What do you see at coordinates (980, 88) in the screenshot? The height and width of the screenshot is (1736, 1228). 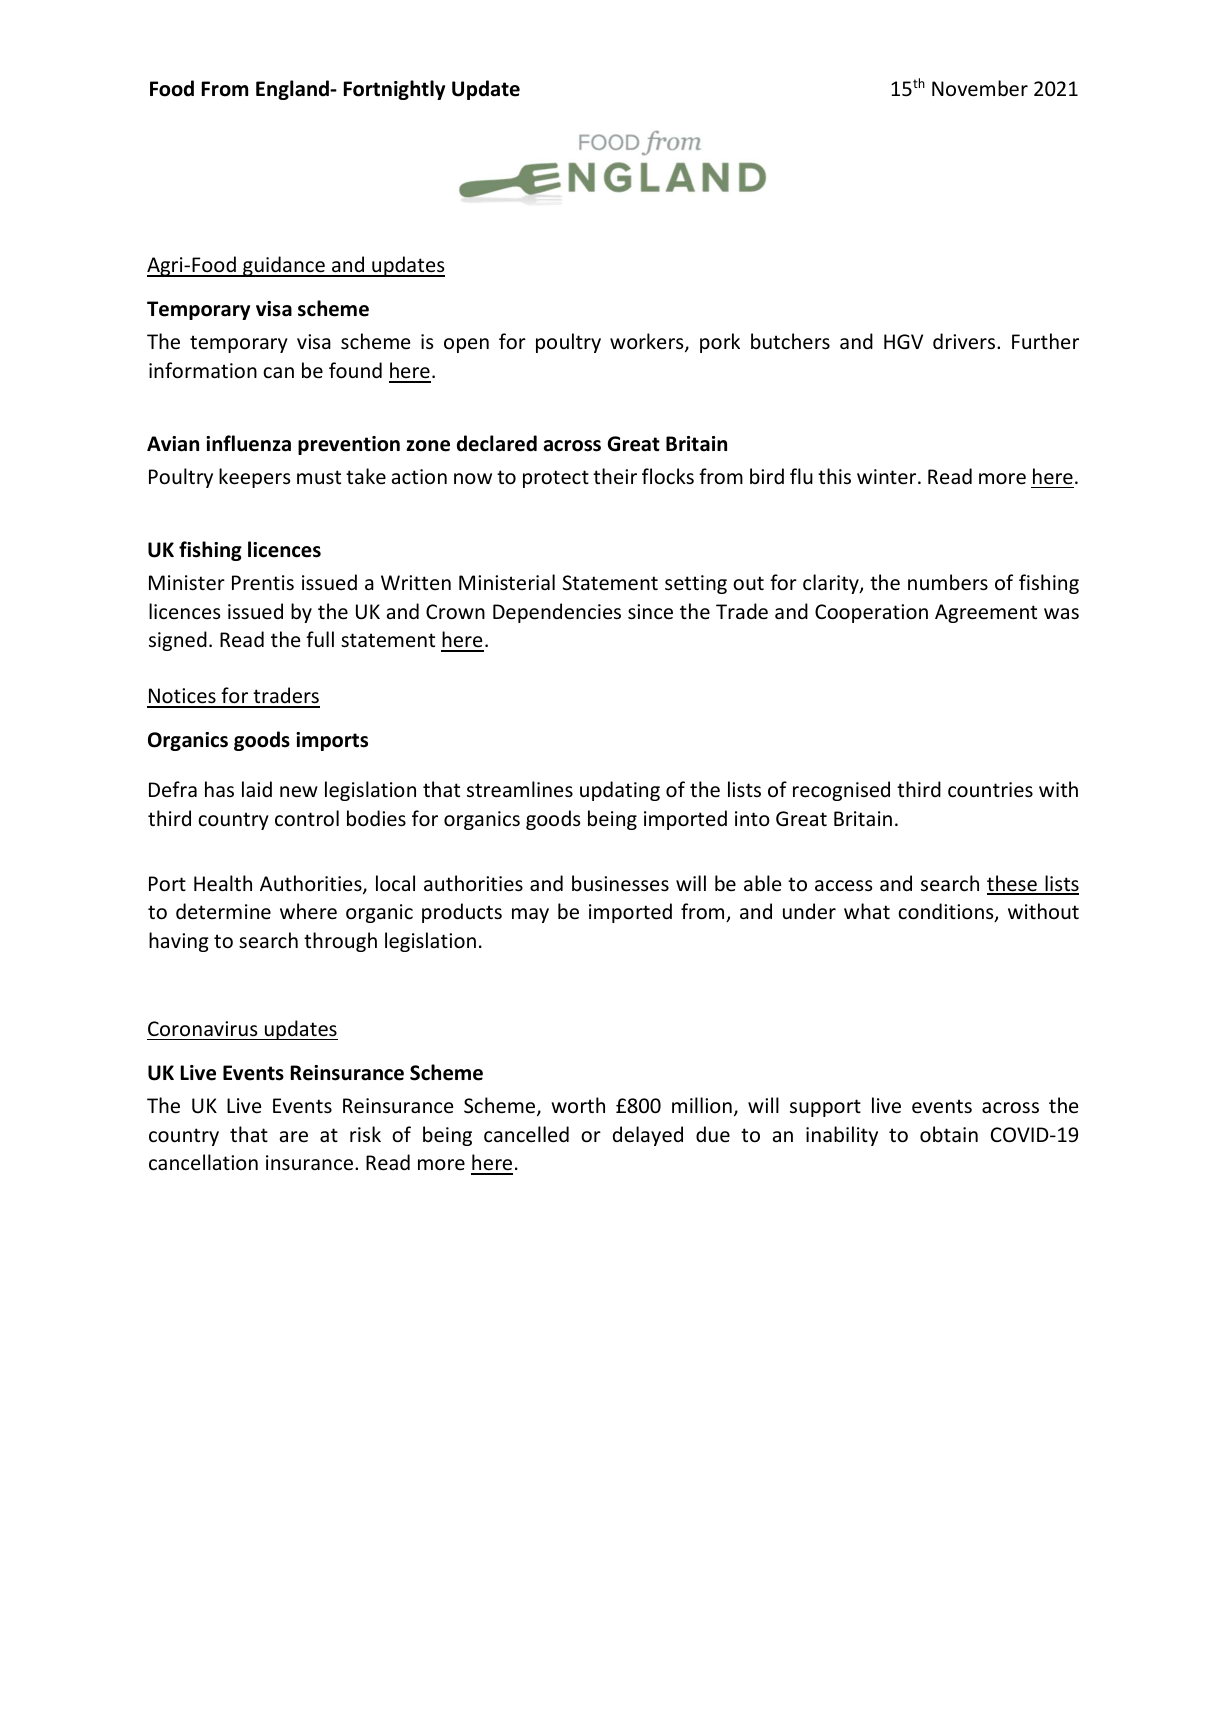 I see `November` at bounding box center [980, 88].
